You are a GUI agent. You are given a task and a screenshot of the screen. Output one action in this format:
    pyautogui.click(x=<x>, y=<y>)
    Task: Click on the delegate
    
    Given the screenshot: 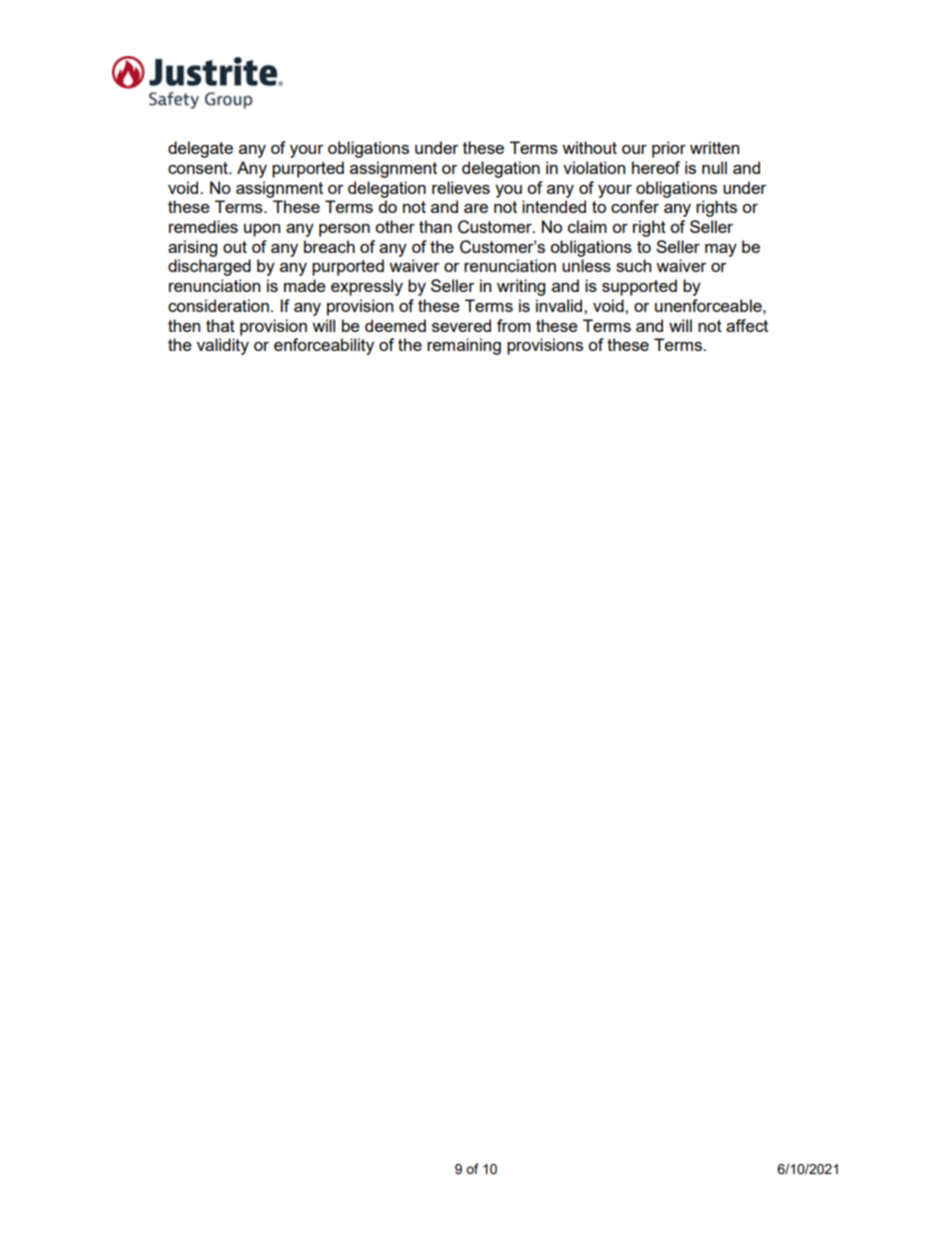 What is the action you would take?
    pyautogui.click(x=200, y=149)
